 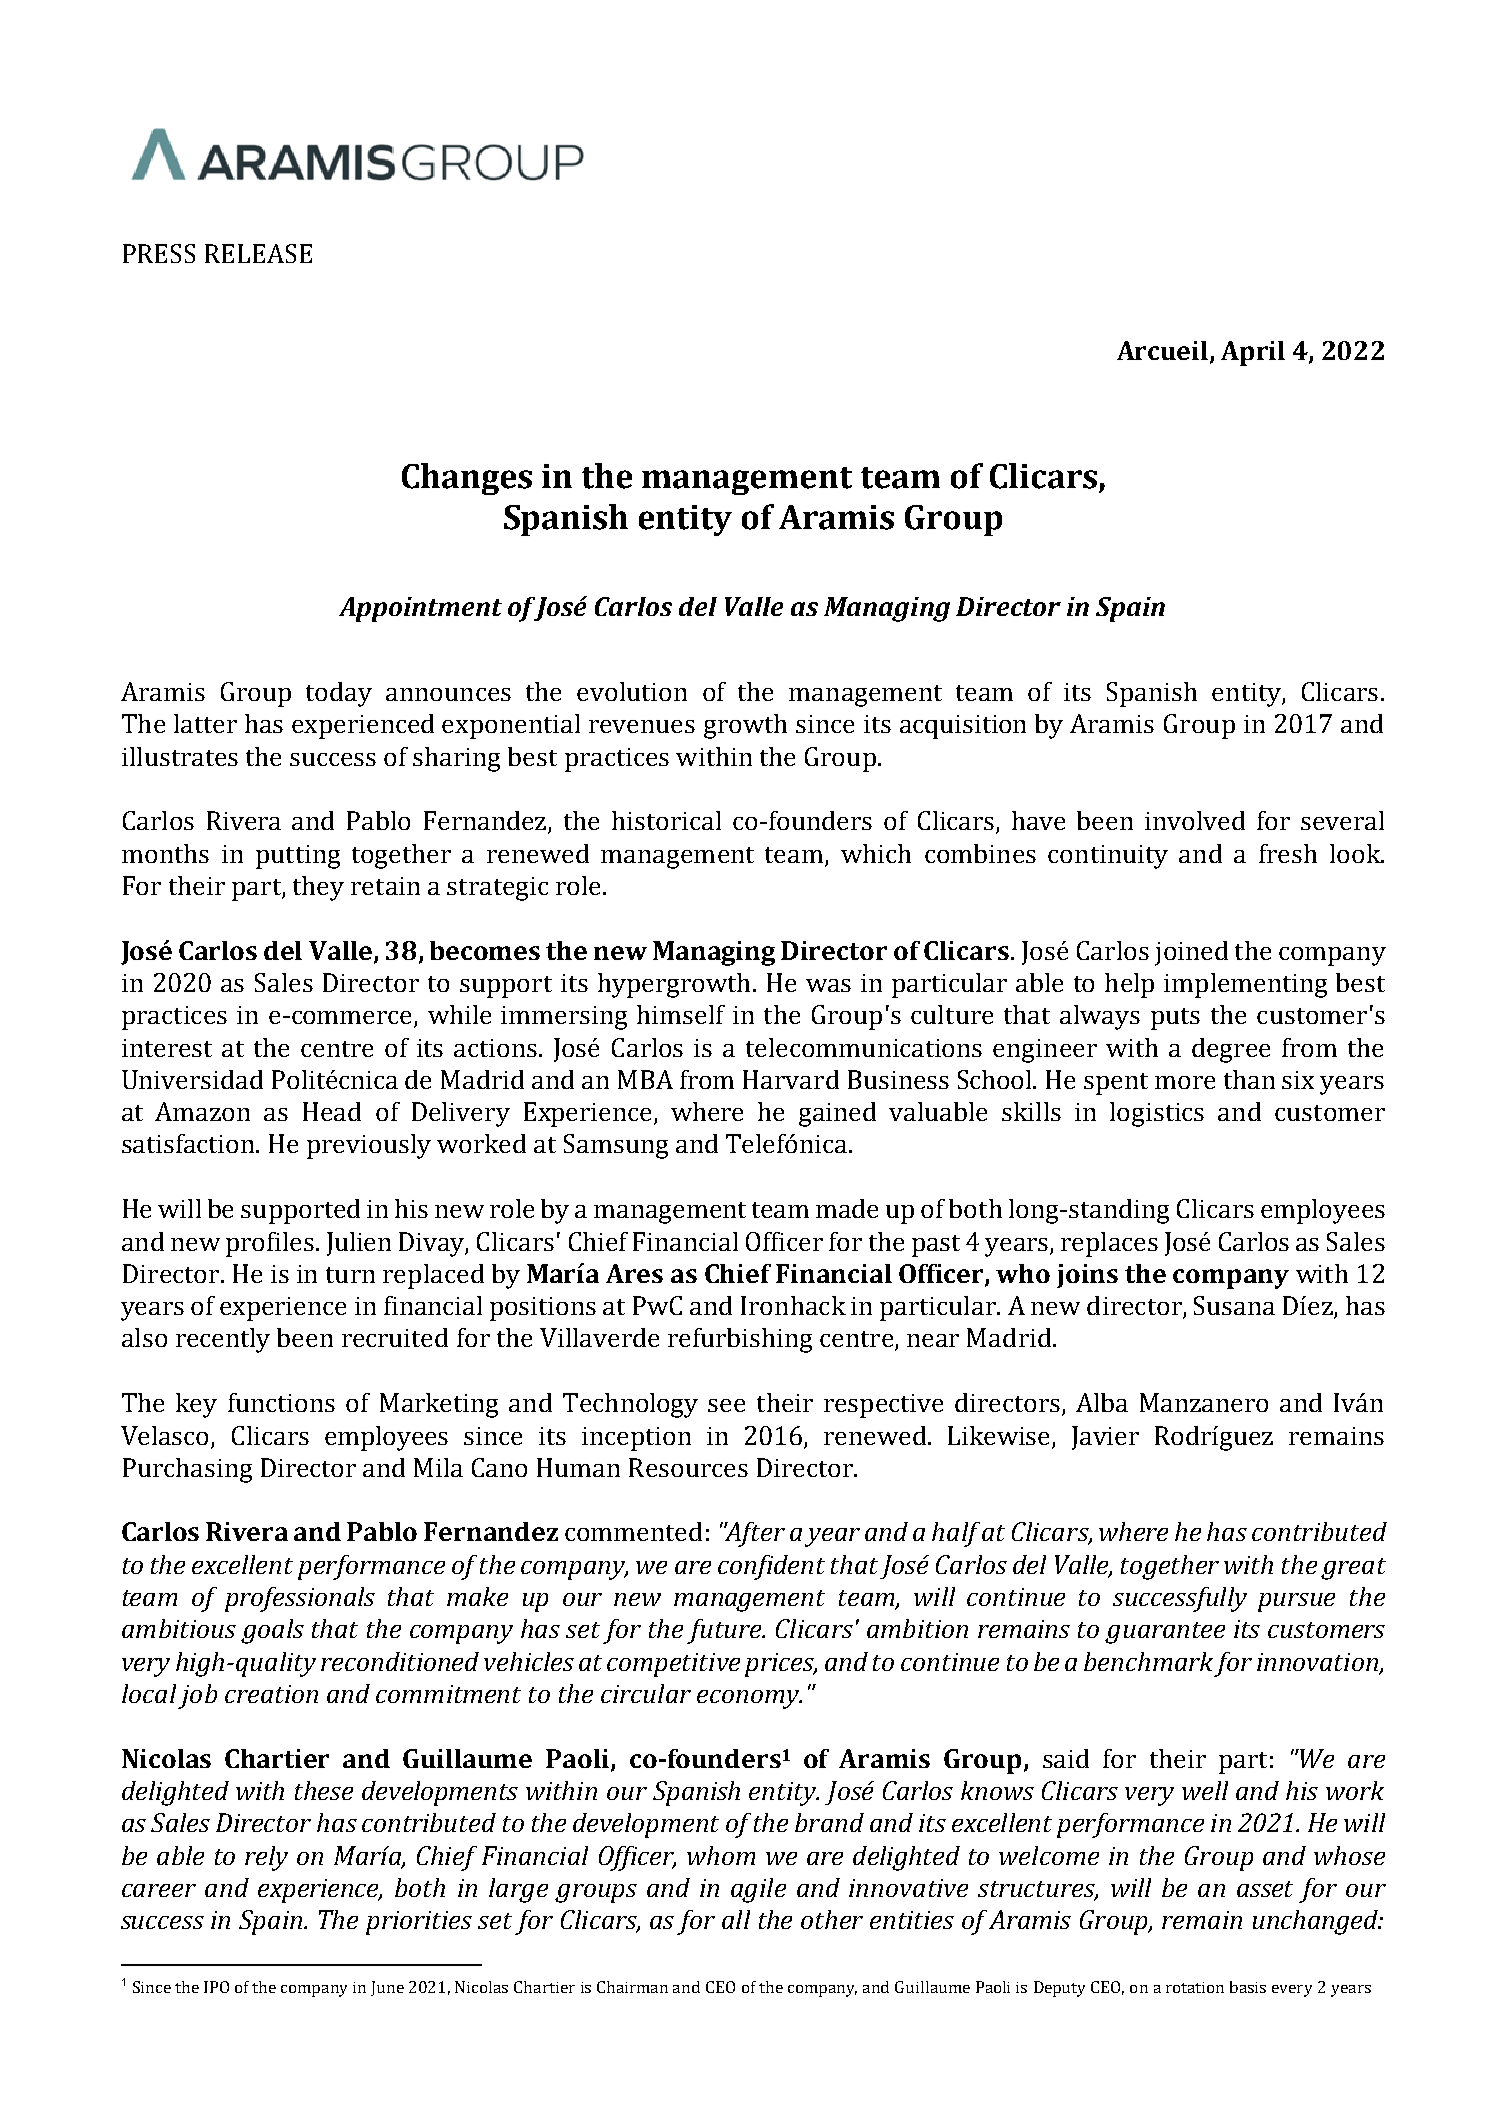 I want to click on guarantee, so click(x=1165, y=1633).
